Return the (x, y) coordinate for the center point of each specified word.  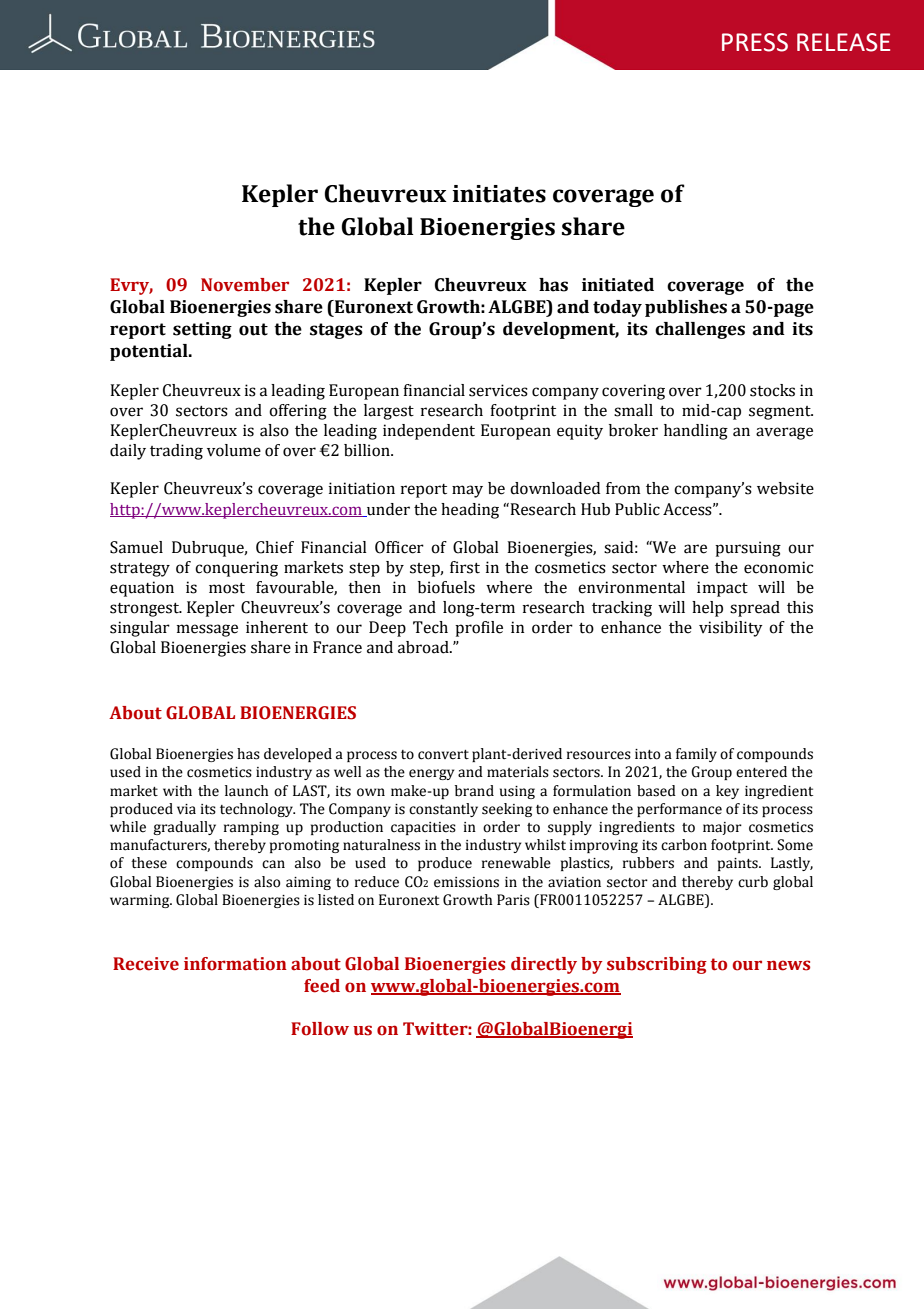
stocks (772, 390)
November (245, 285)
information (235, 964)
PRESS (755, 42)
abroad (424, 647)
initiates (499, 194)
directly (544, 965)
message (207, 630)
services (498, 390)
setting (202, 330)
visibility (731, 629)
